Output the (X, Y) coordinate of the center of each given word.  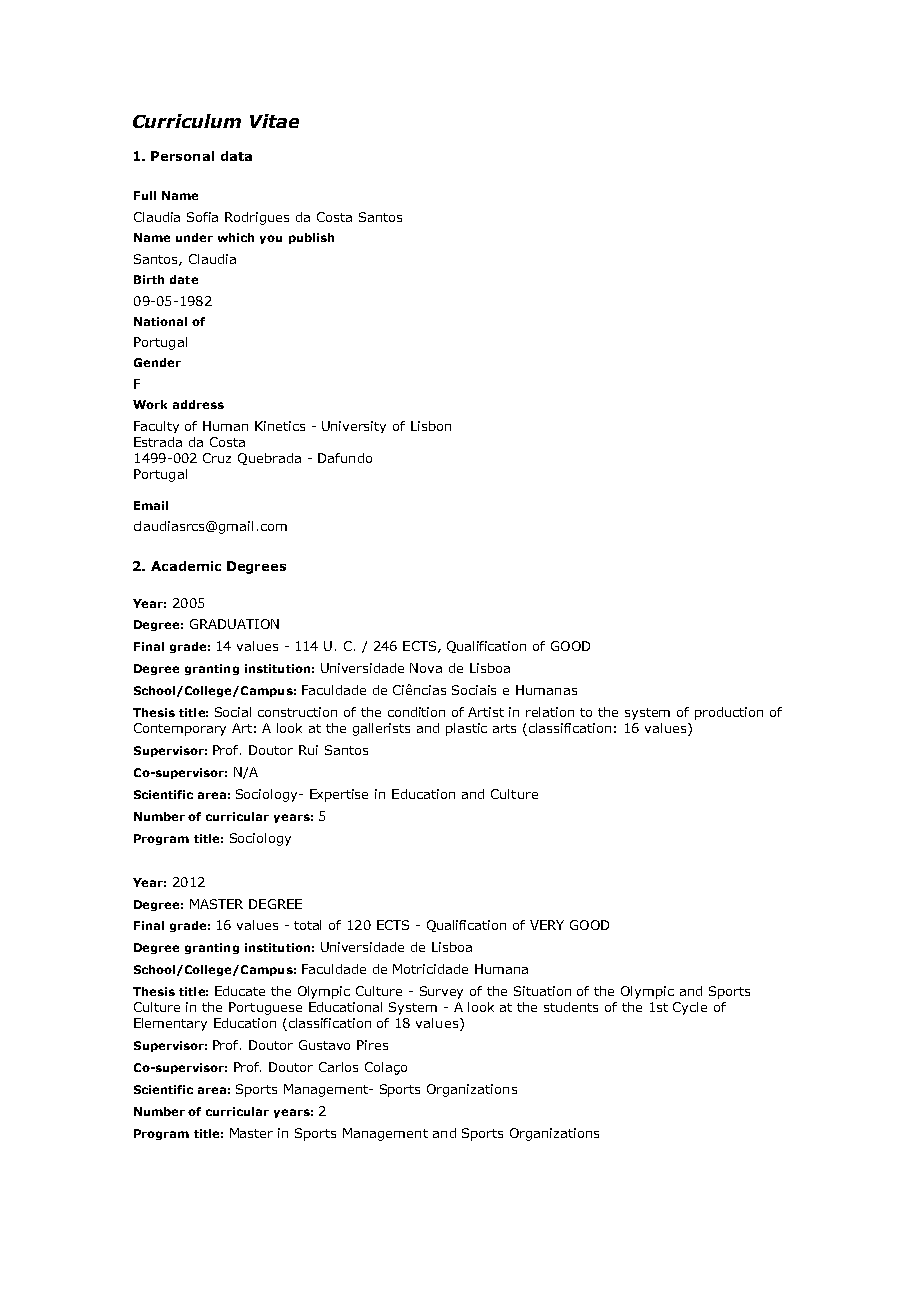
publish (311, 238)
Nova (426, 668)
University (354, 427)
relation (550, 712)
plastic (466, 729)
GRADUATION (234, 624)
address (198, 404)
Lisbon (431, 426)
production (729, 713)
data (236, 156)
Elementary (170, 1024)
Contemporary (180, 729)
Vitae (274, 121)
